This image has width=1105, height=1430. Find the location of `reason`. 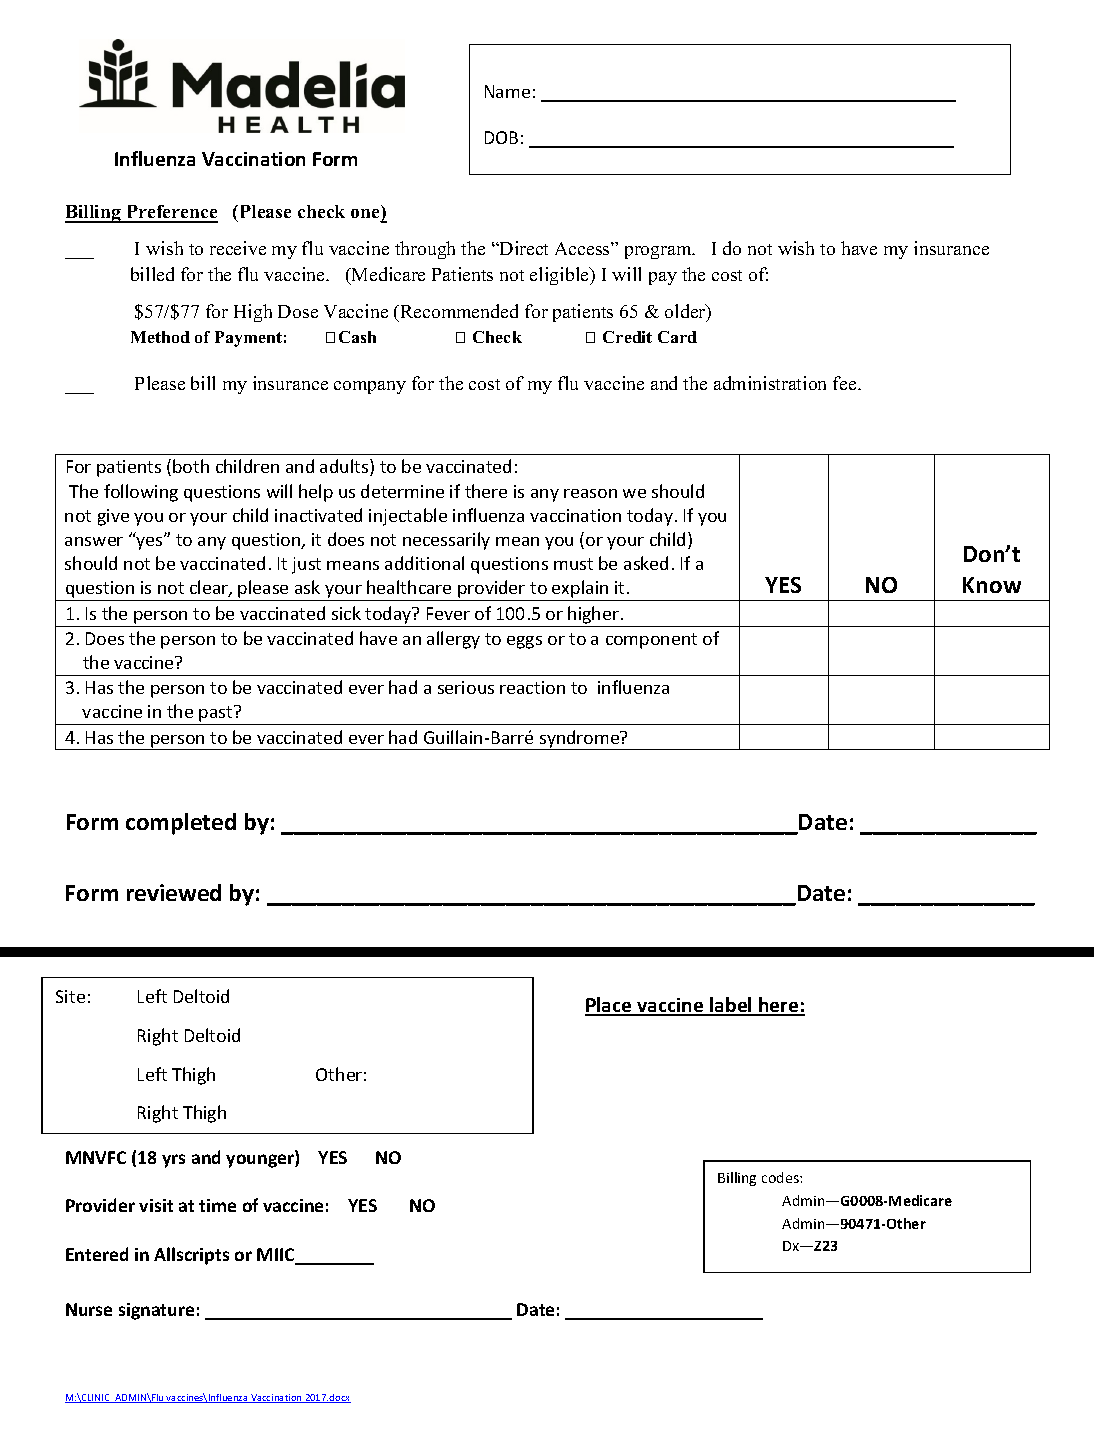

reason is located at coordinates (590, 493).
